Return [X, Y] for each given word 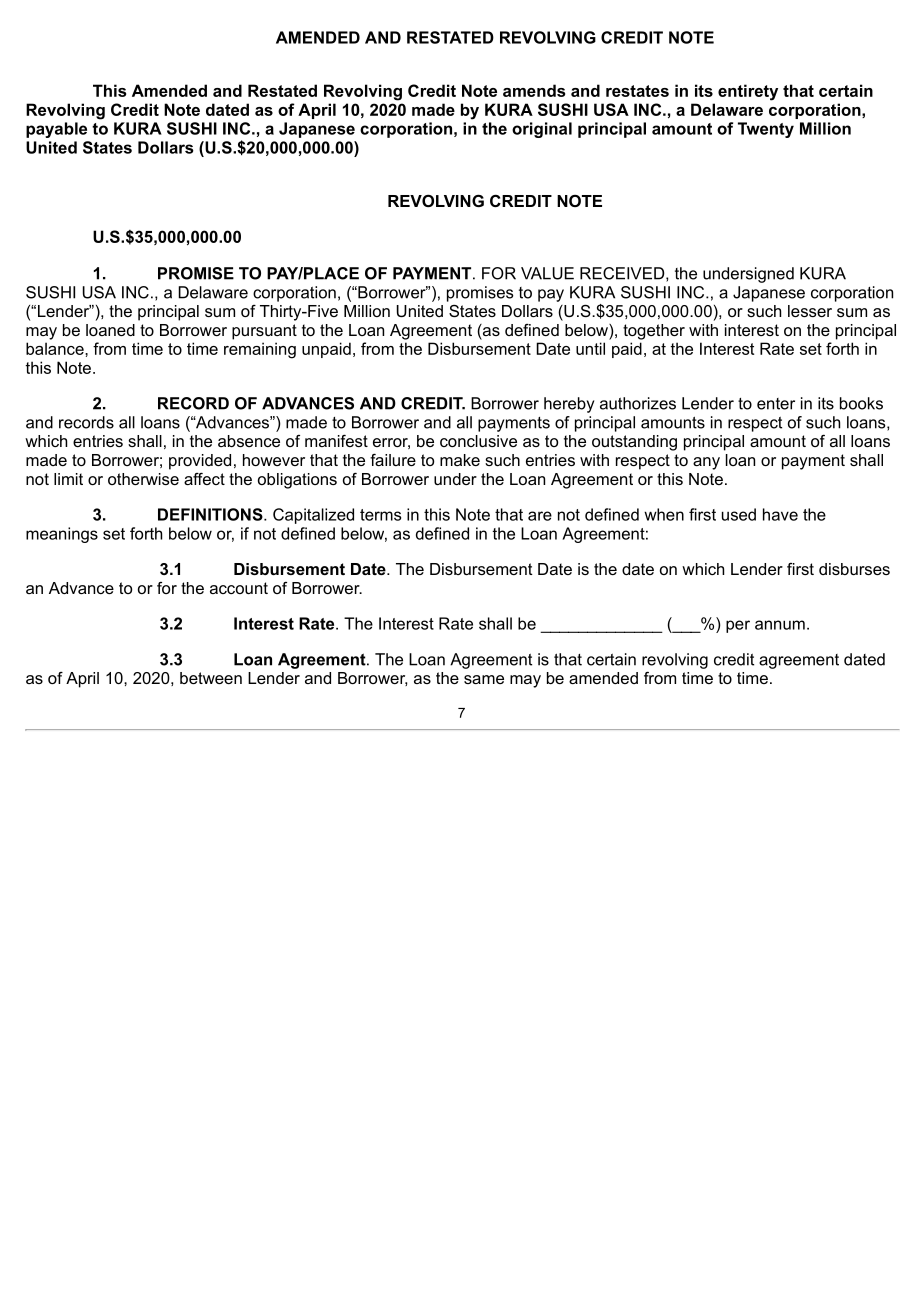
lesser [810, 311]
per [738, 626]
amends [534, 90]
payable [56, 130]
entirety [748, 92]
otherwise [143, 479]
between [211, 678]
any [706, 463]
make [460, 460]
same [484, 679]
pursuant [264, 332]
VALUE [547, 273]
